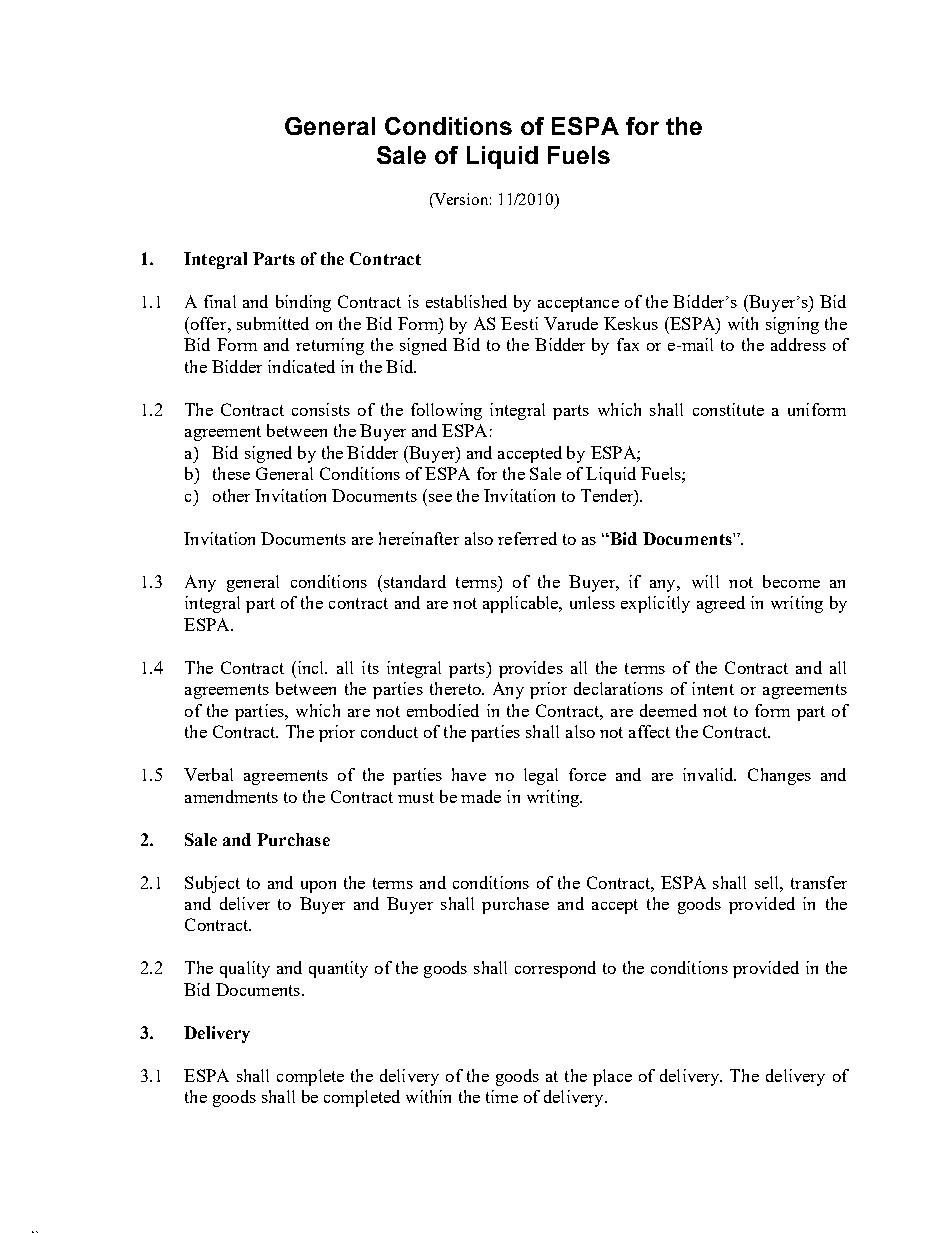  Describe the element at coordinates (792, 325) in the screenshot. I see `signing` at that location.
